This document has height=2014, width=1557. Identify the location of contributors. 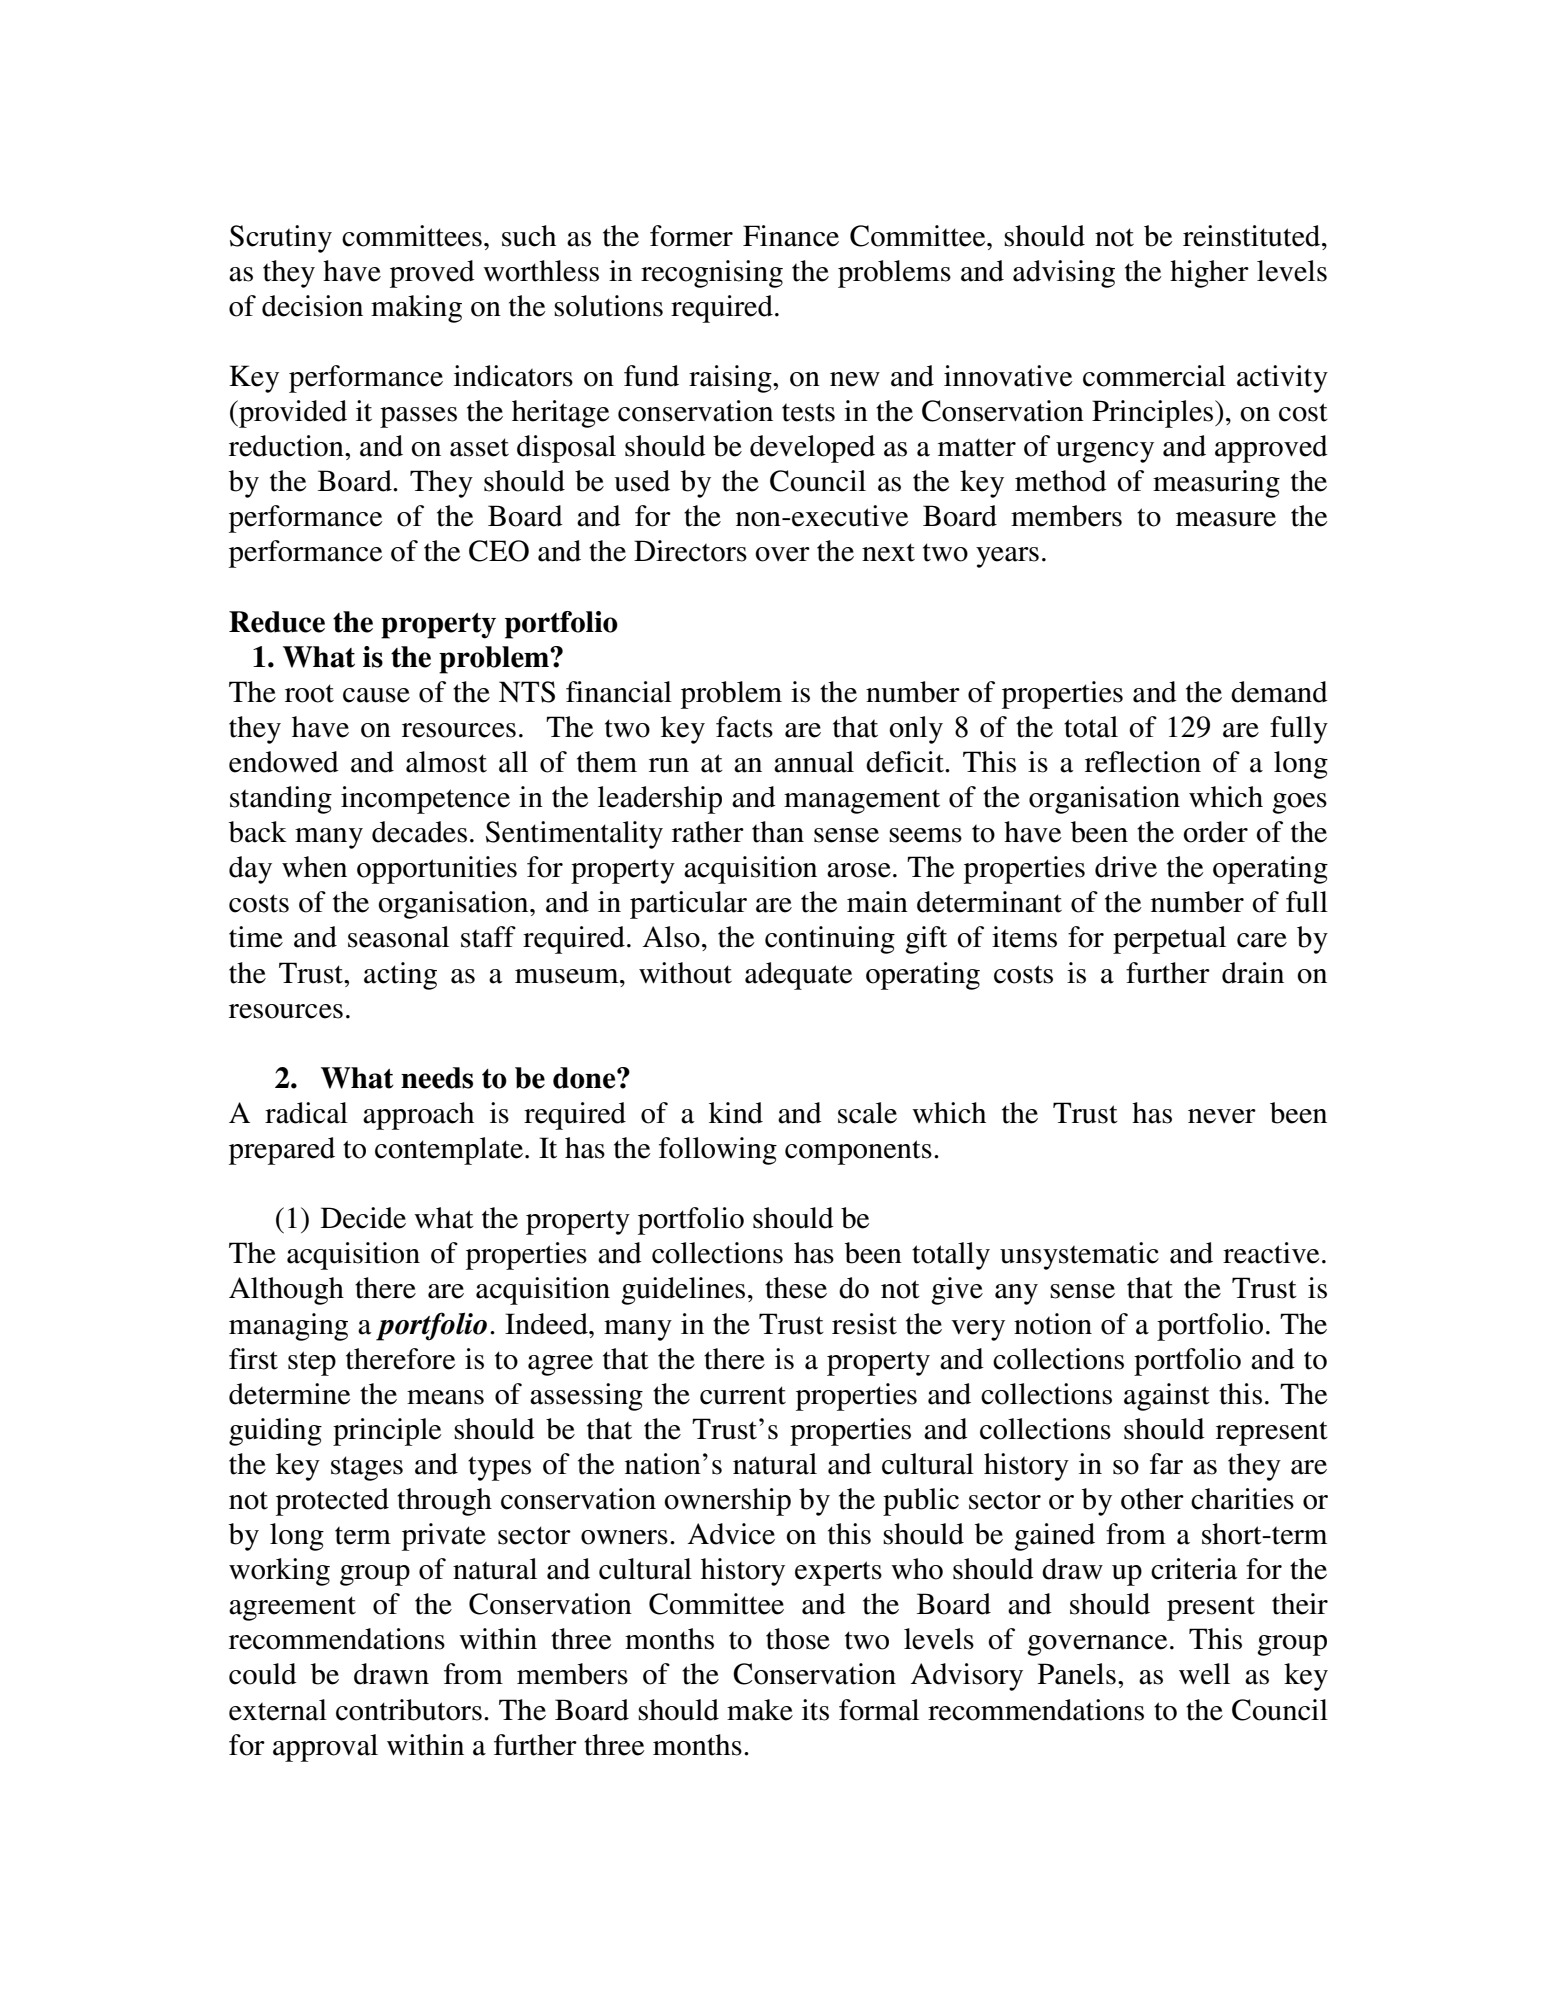
(409, 1710).
